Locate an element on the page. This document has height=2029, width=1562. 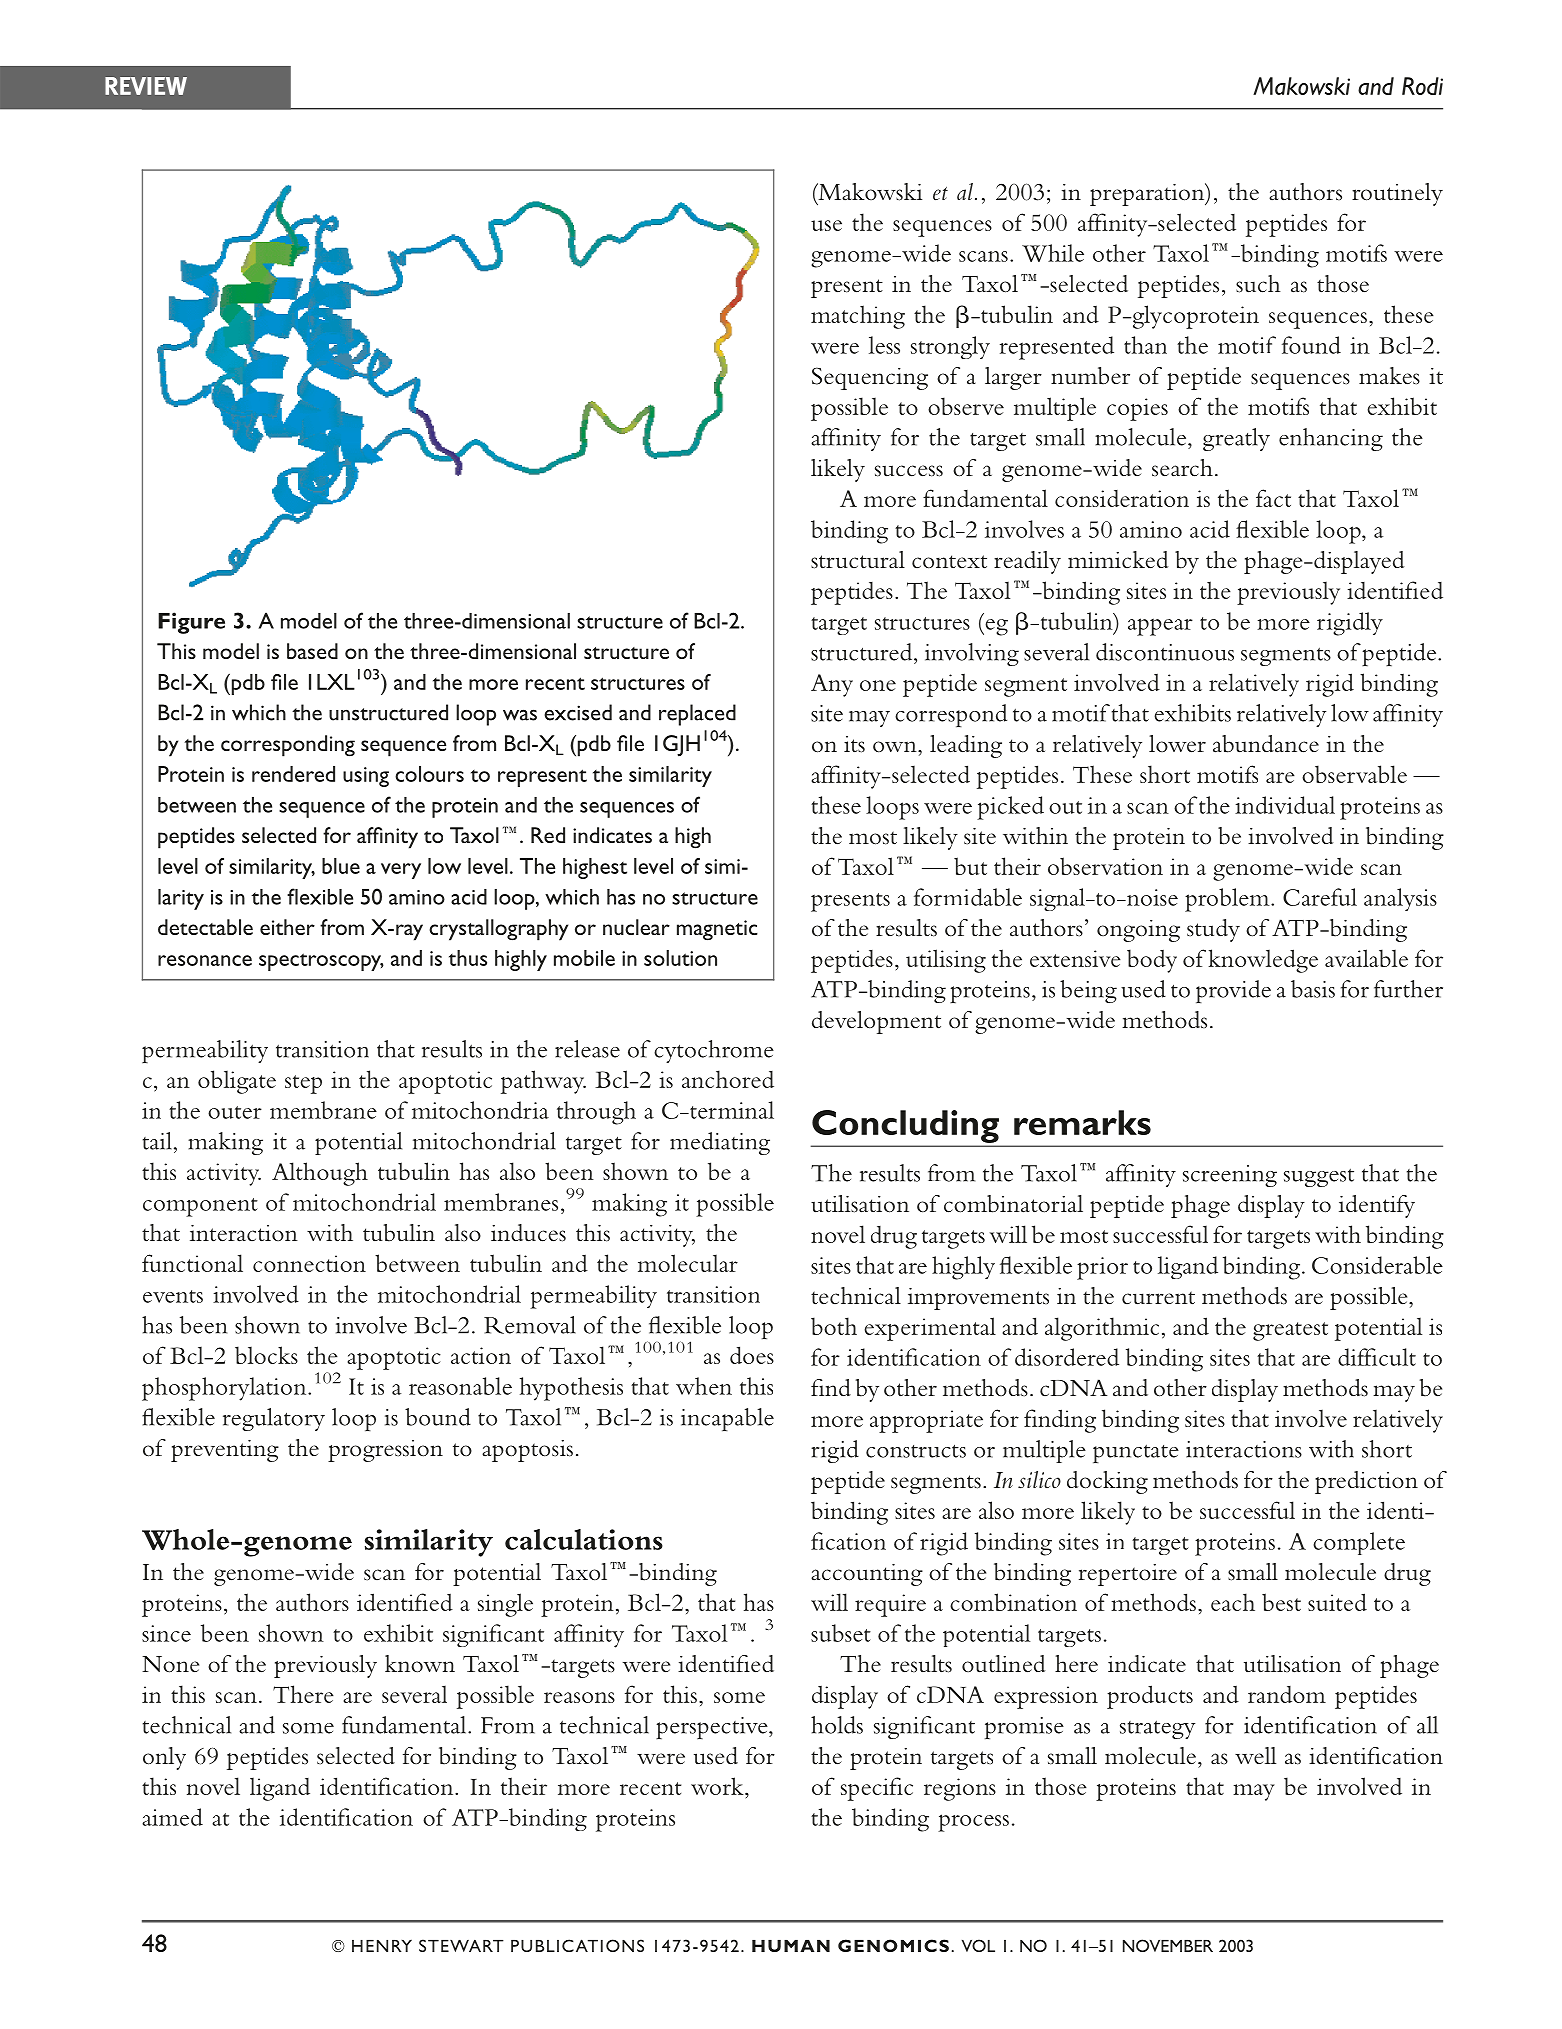
fact is located at coordinates (1273, 498).
